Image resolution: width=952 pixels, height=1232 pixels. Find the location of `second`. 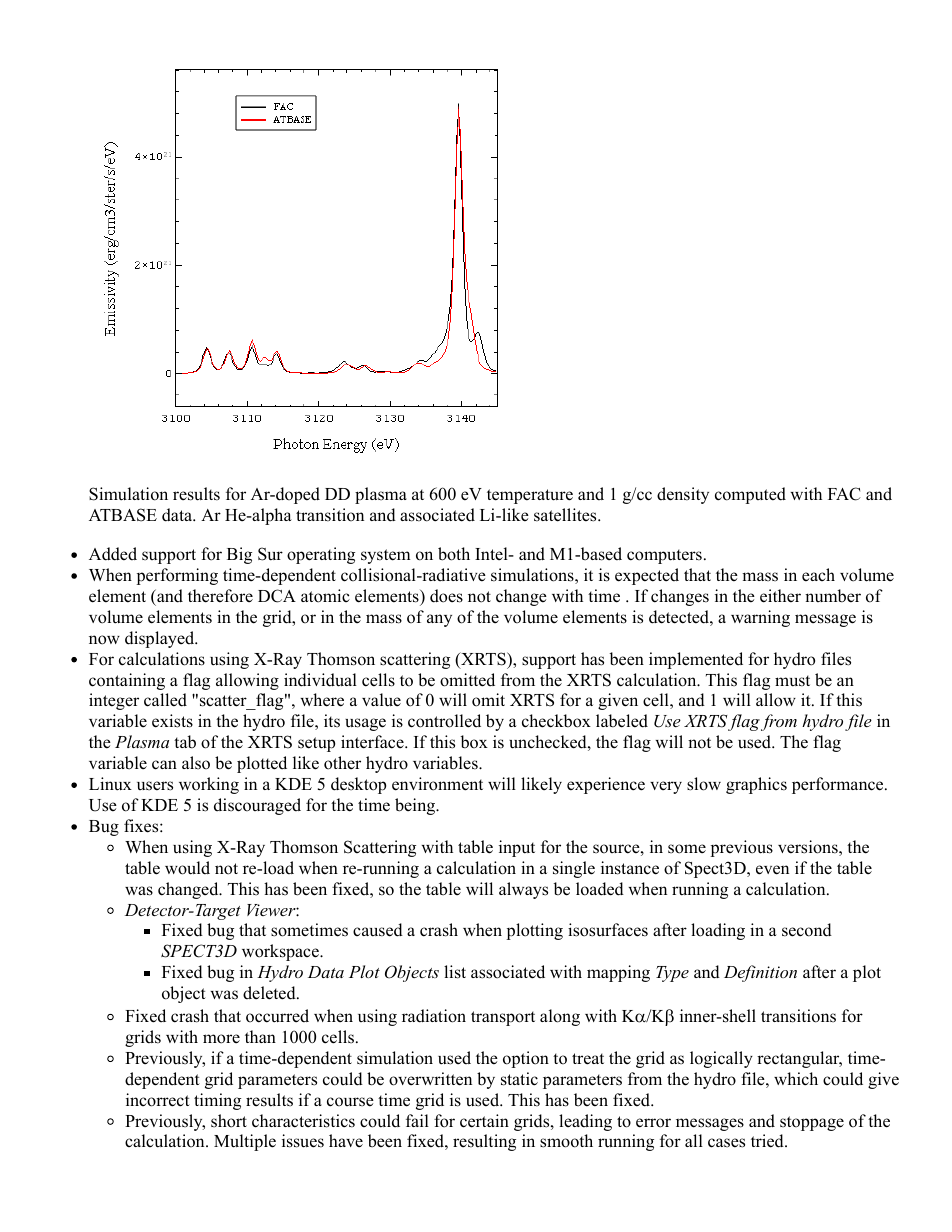

second is located at coordinates (807, 930).
